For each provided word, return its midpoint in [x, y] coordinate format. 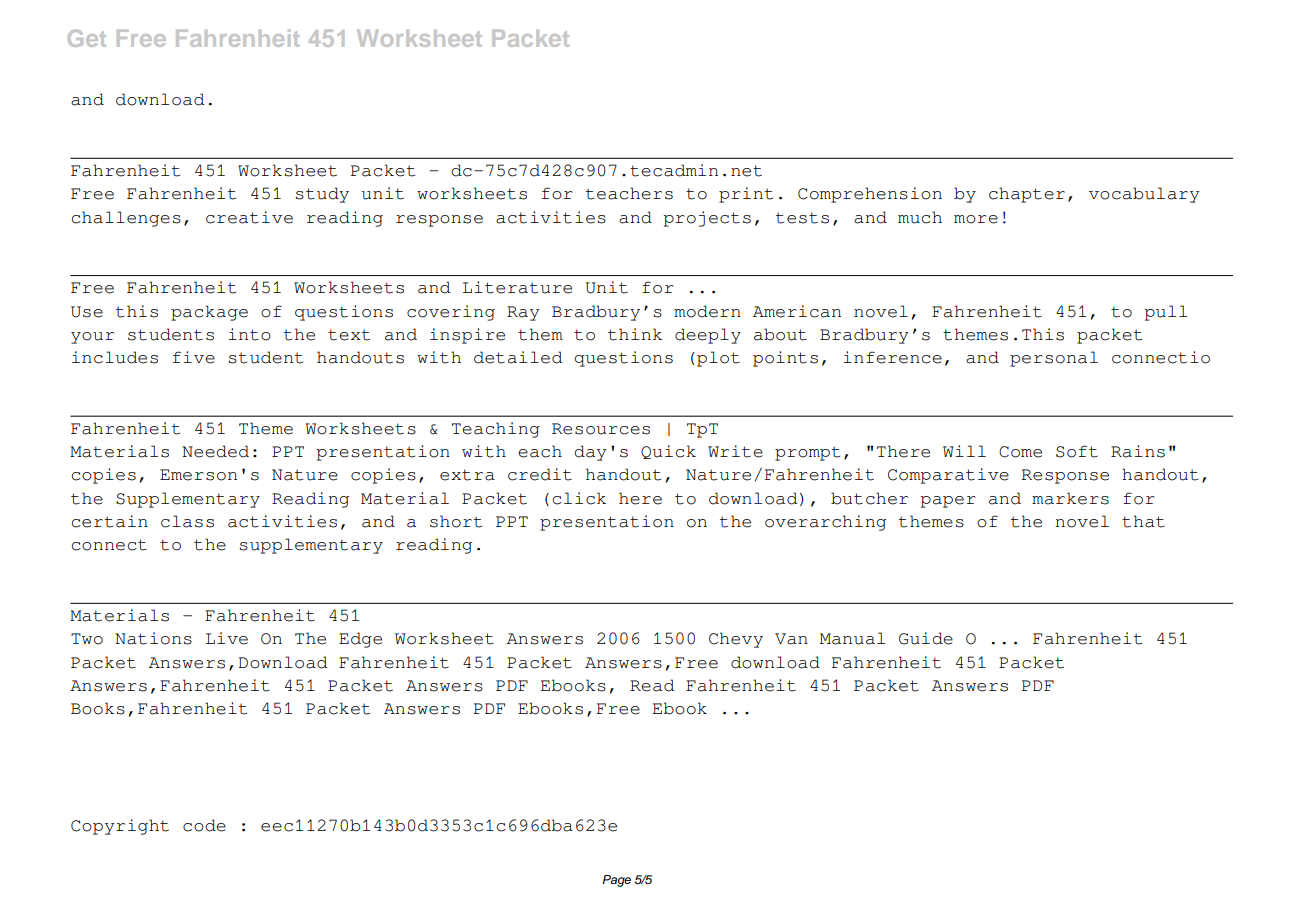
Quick [668, 452]
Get [87, 38]
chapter [1027, 195]
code [204, 825]
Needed [215, 451]
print [746, 195]
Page [616, 881]
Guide [926, 638]
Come [1020, 452]
